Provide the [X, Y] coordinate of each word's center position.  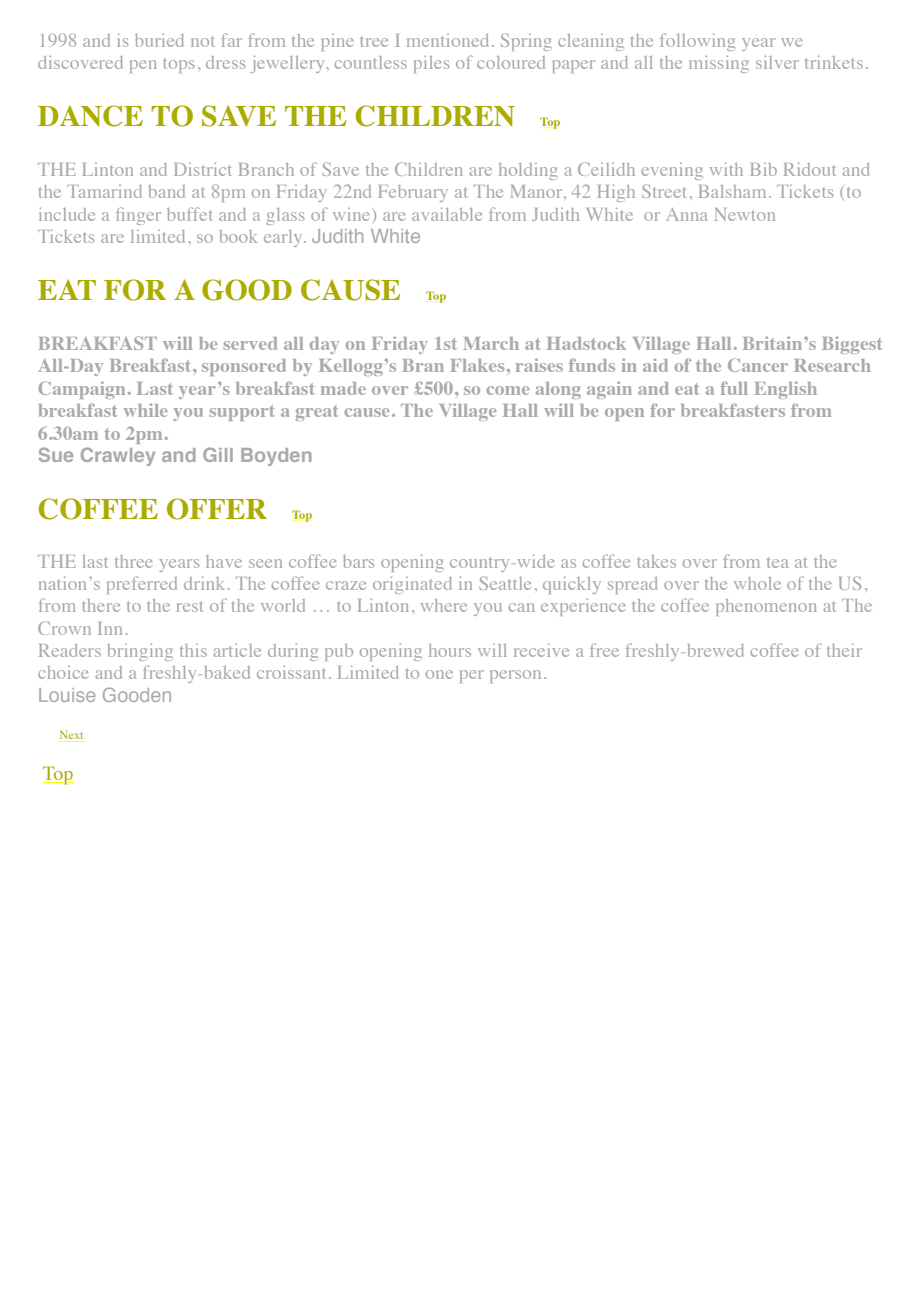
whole [757, 583]
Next [71, 736]
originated [412, 585]
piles [432, 64]
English [785, 390]
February [413, 193]
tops [179, 66]
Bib [763, 169]
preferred [142, 585]
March [491, 343]
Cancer [758, 365]
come [508, 390]
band [166, 191]
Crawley [118, 456]
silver [777, 62]
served [250, 343]
